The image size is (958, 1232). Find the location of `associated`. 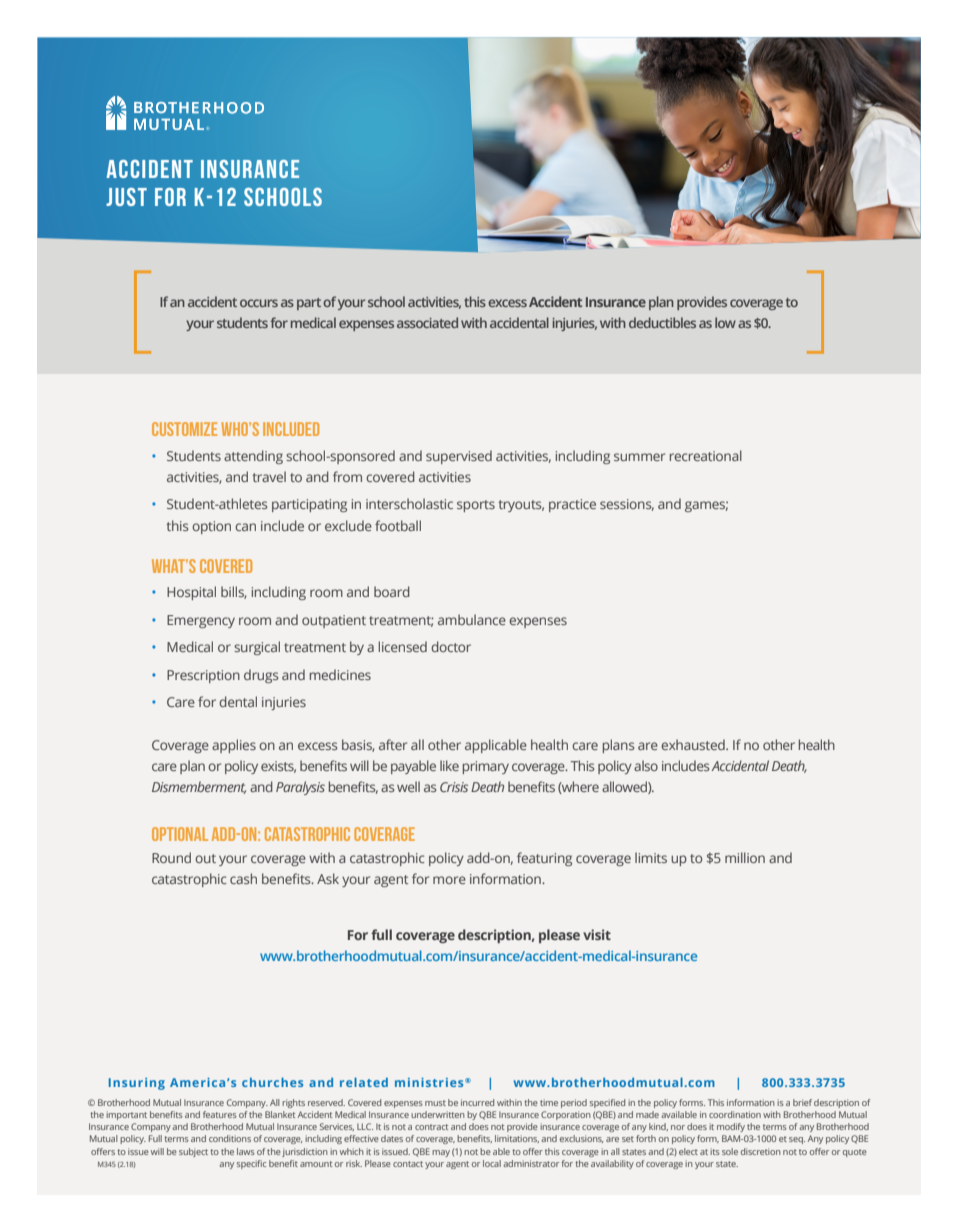

associated is located at coordinates (427, 322).
